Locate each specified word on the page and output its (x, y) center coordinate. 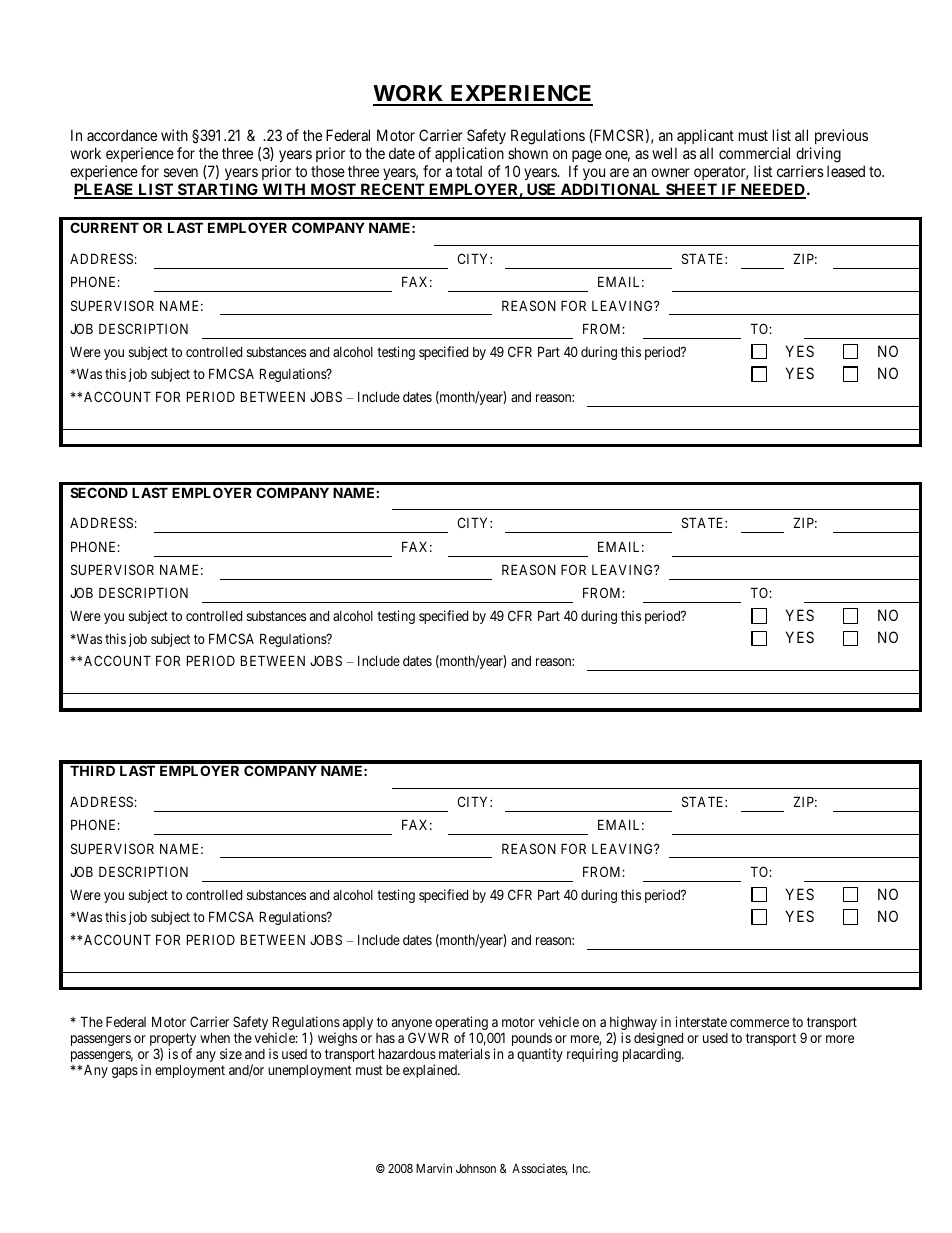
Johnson (476, 1168)
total (469, 171)
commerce (759, 1023)
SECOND (99, 492)
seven (181, 172)
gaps (125, 1072)
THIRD (92, 770)
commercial (754, 153)
